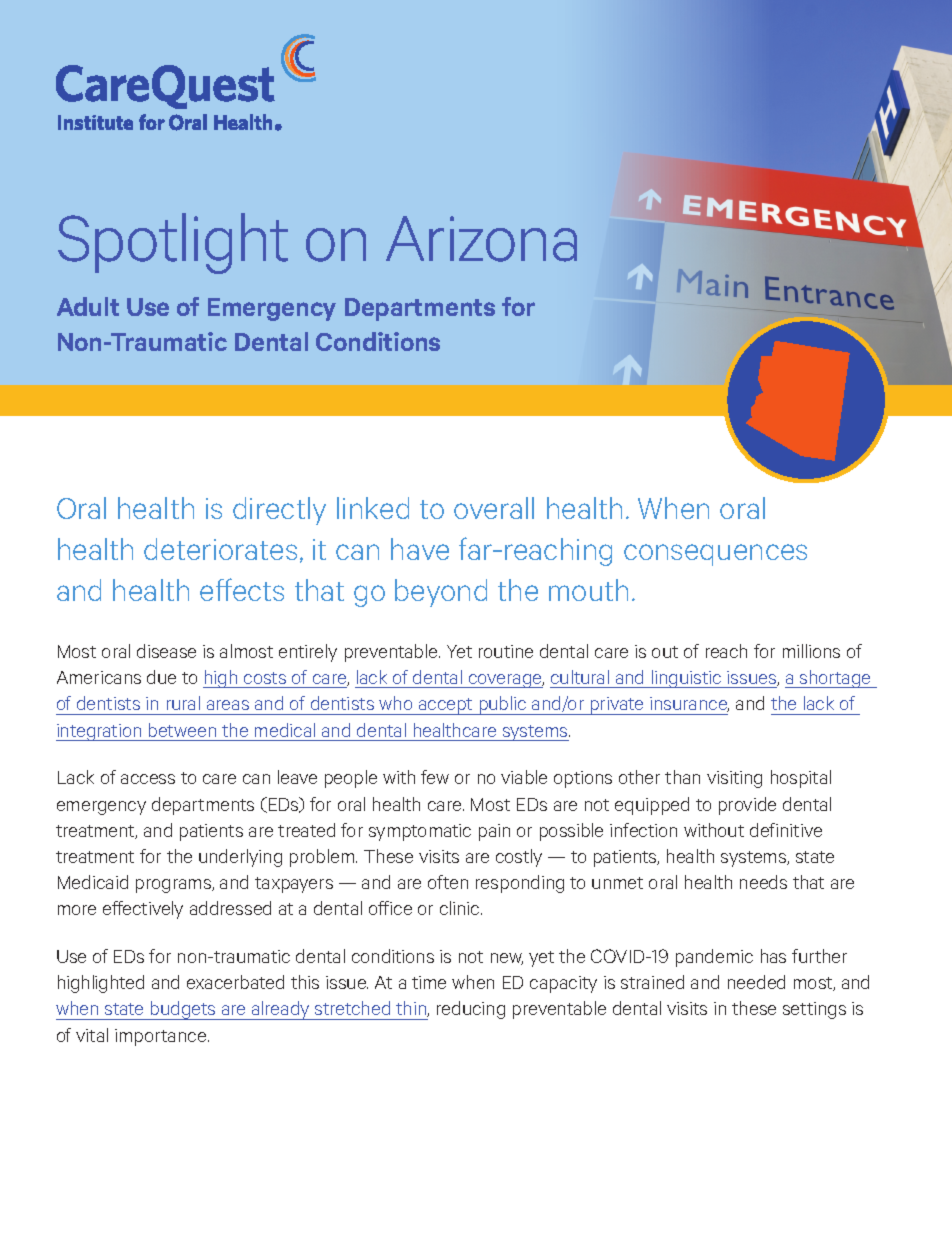 The width and height of the document is (952, 1233). What do you see at coordinates (183, 1010) in the document?
I see `budgets` at bounding box center [183, 1010].
